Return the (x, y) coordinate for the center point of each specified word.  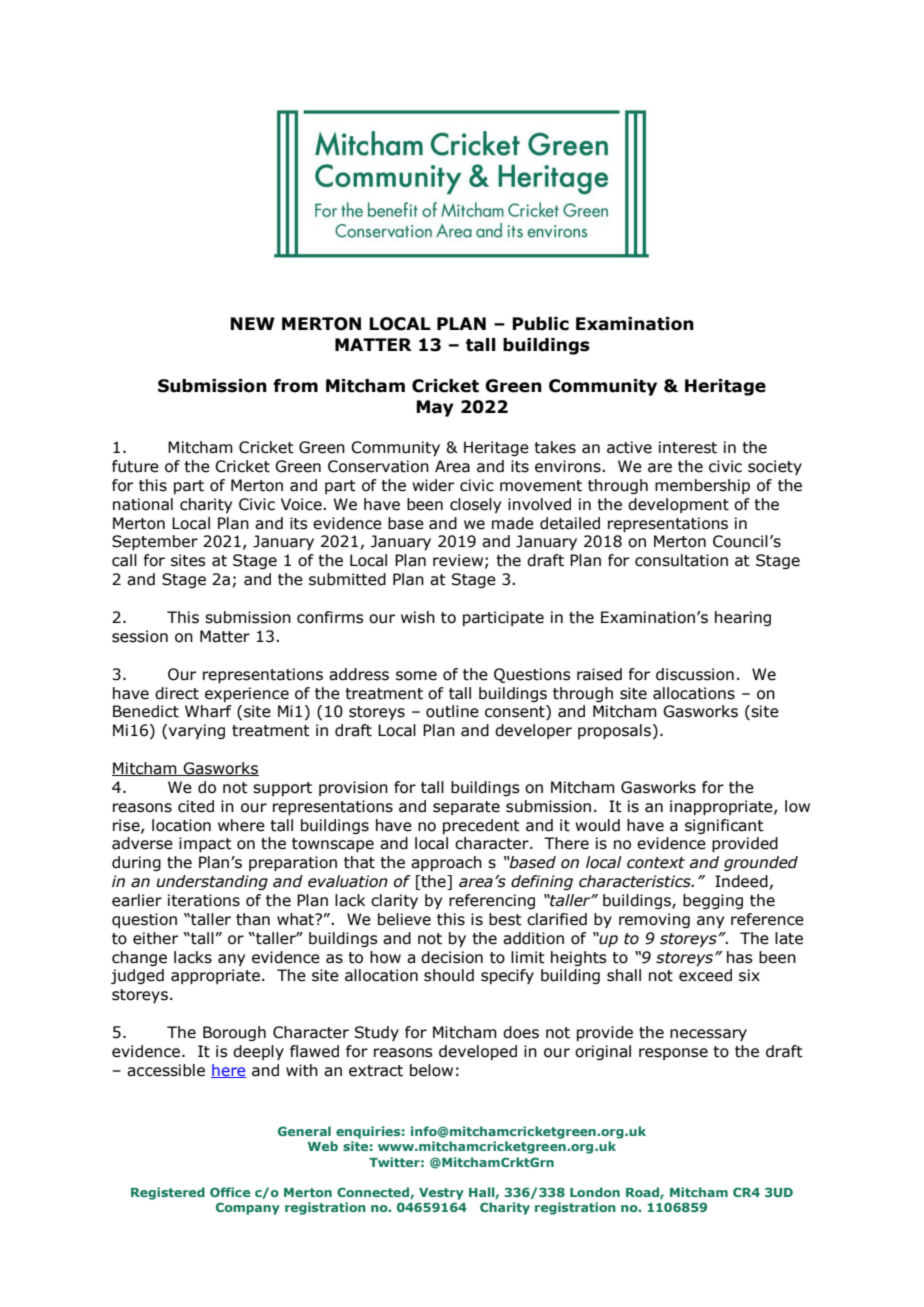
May (435, 408)
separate (466, 808)
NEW (252, 323)
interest (688, 447)
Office (230, 1192)
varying (197, 731)
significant (724, 826)
